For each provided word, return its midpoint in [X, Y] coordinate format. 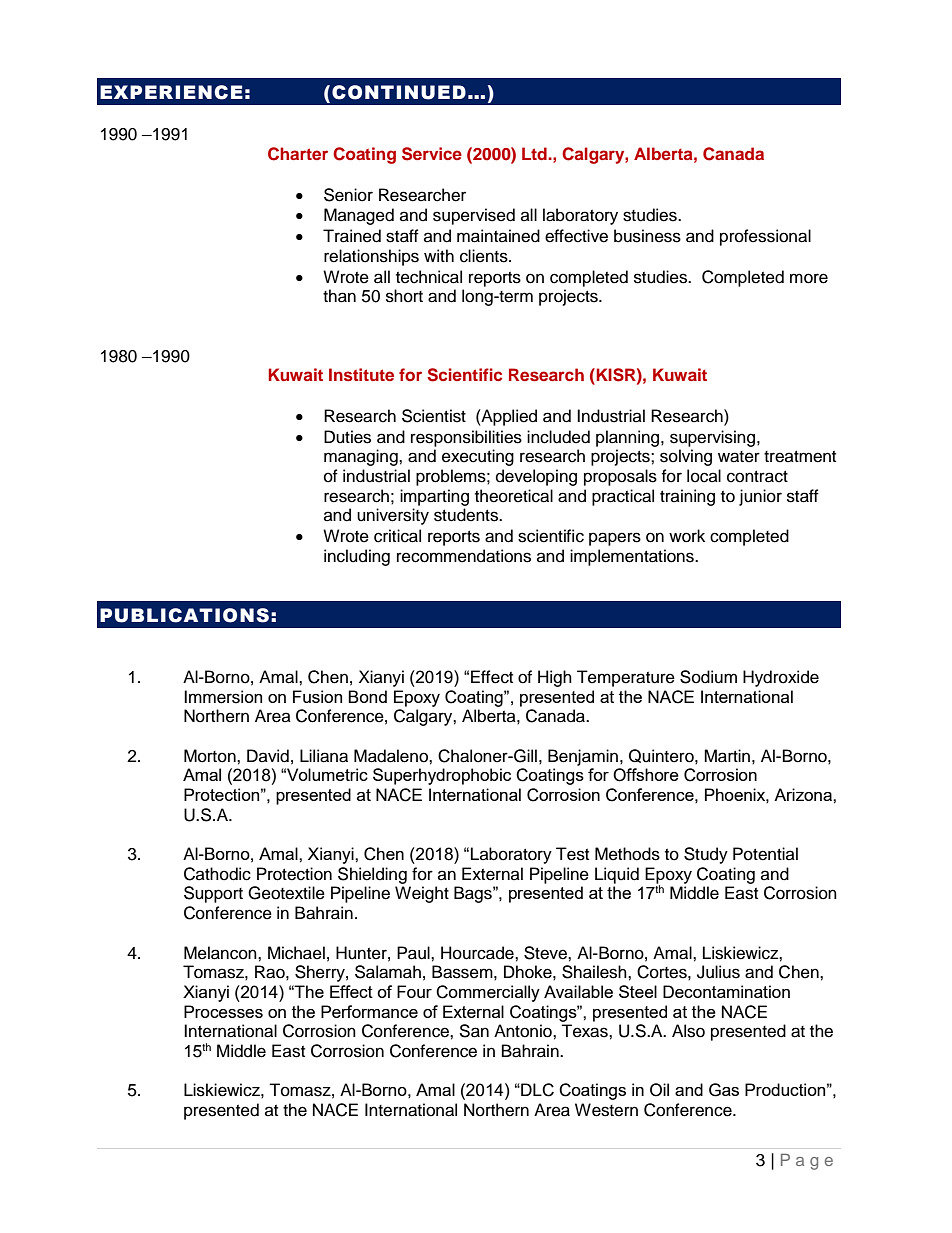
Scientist [434, 416]
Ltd [535, 153]
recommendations [464, 556]
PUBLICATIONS [184, 615]
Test [572, 854]
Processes [223, 1011]
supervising [714, 438]
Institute [361, 374]
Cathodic [217, 874]
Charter [298, 154]
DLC [536, 1090]
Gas [724, 1090]
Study [706, 855]
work [687, 536]
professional [765, 237]
